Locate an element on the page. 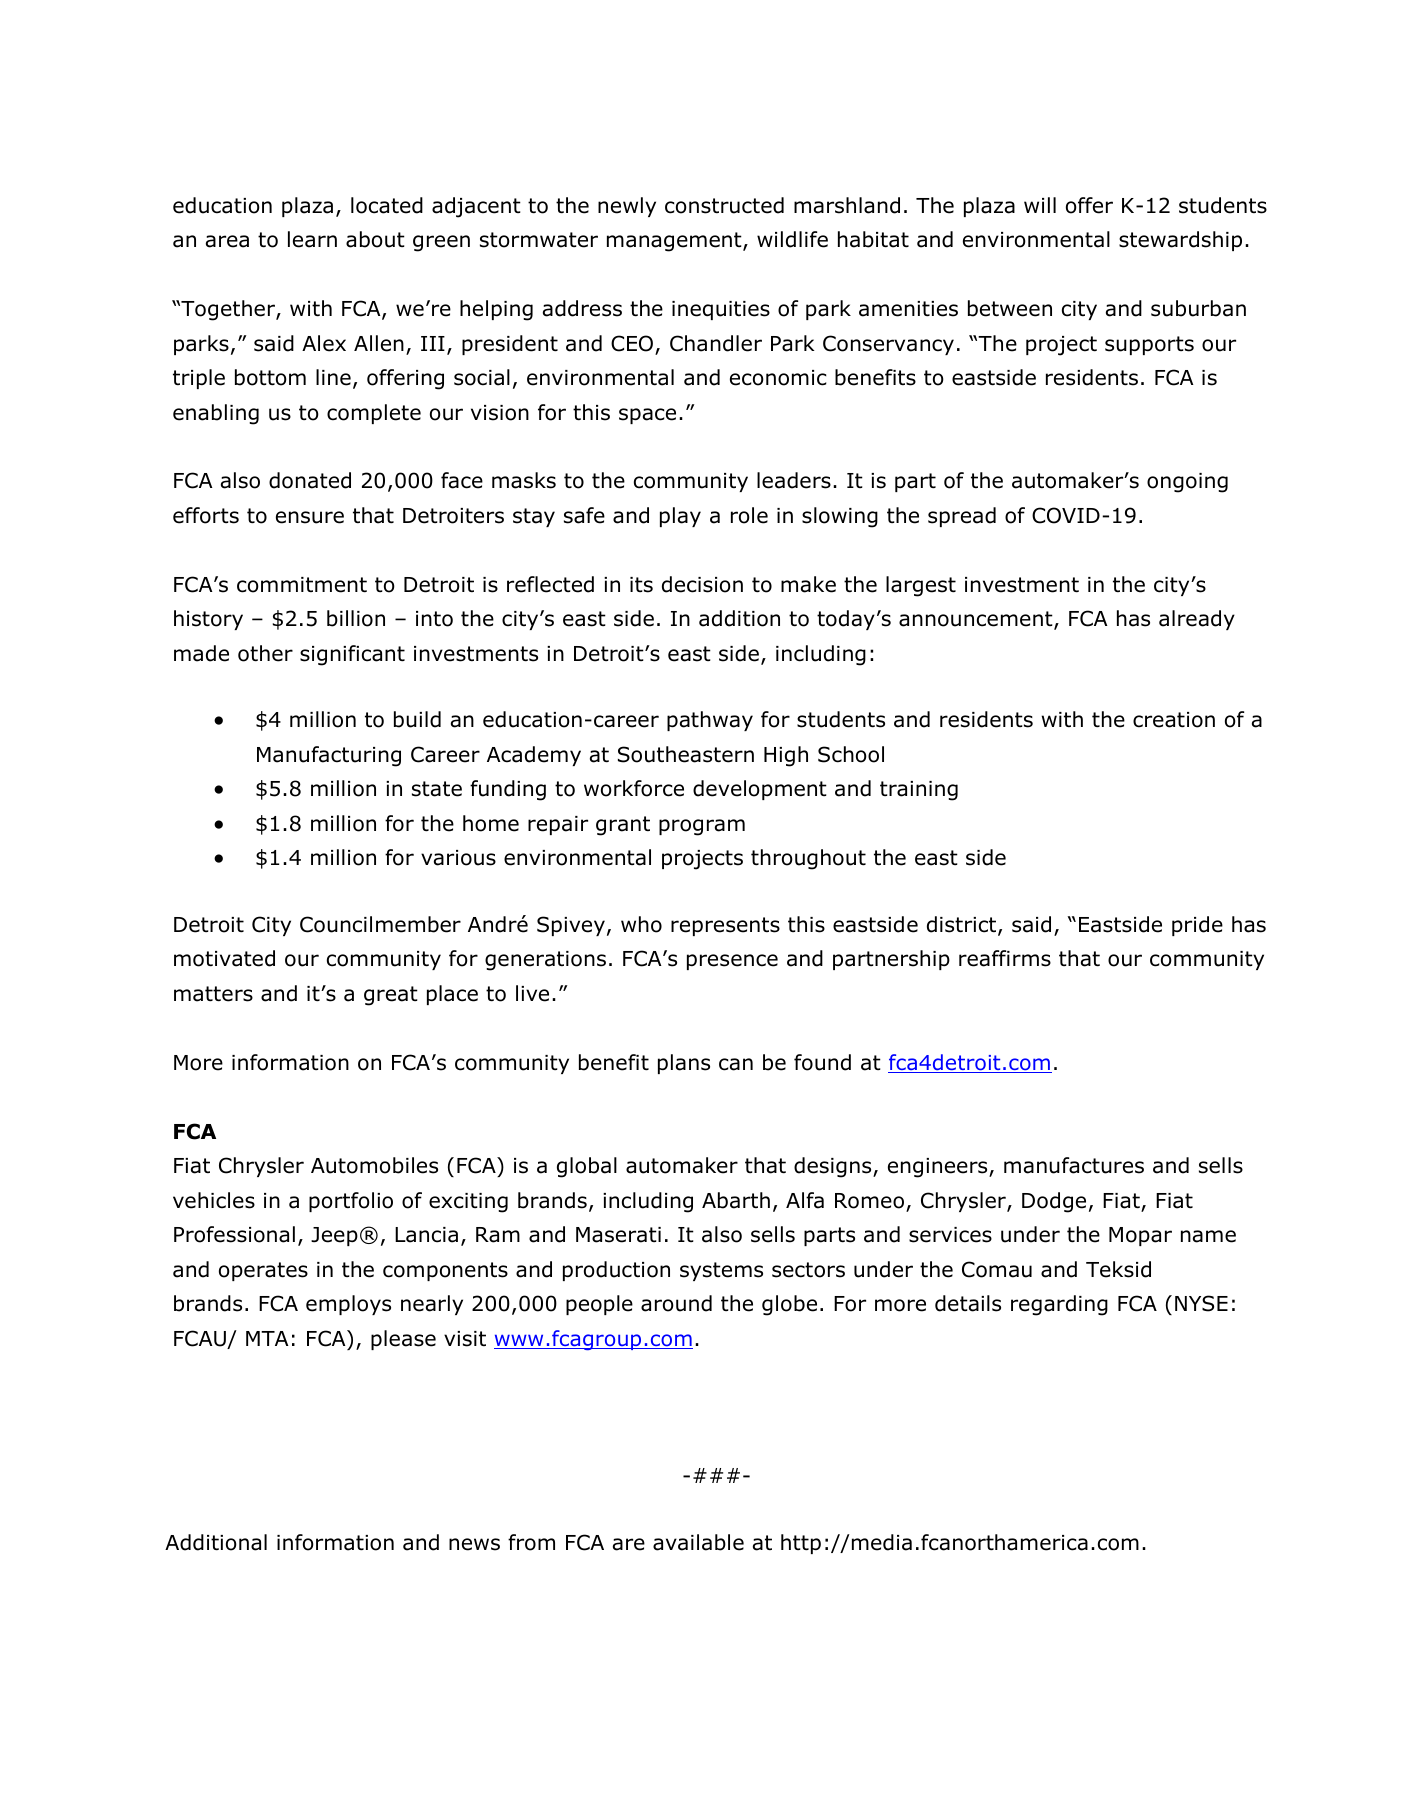  manufactures is located at coordinates (1074, 1165).
